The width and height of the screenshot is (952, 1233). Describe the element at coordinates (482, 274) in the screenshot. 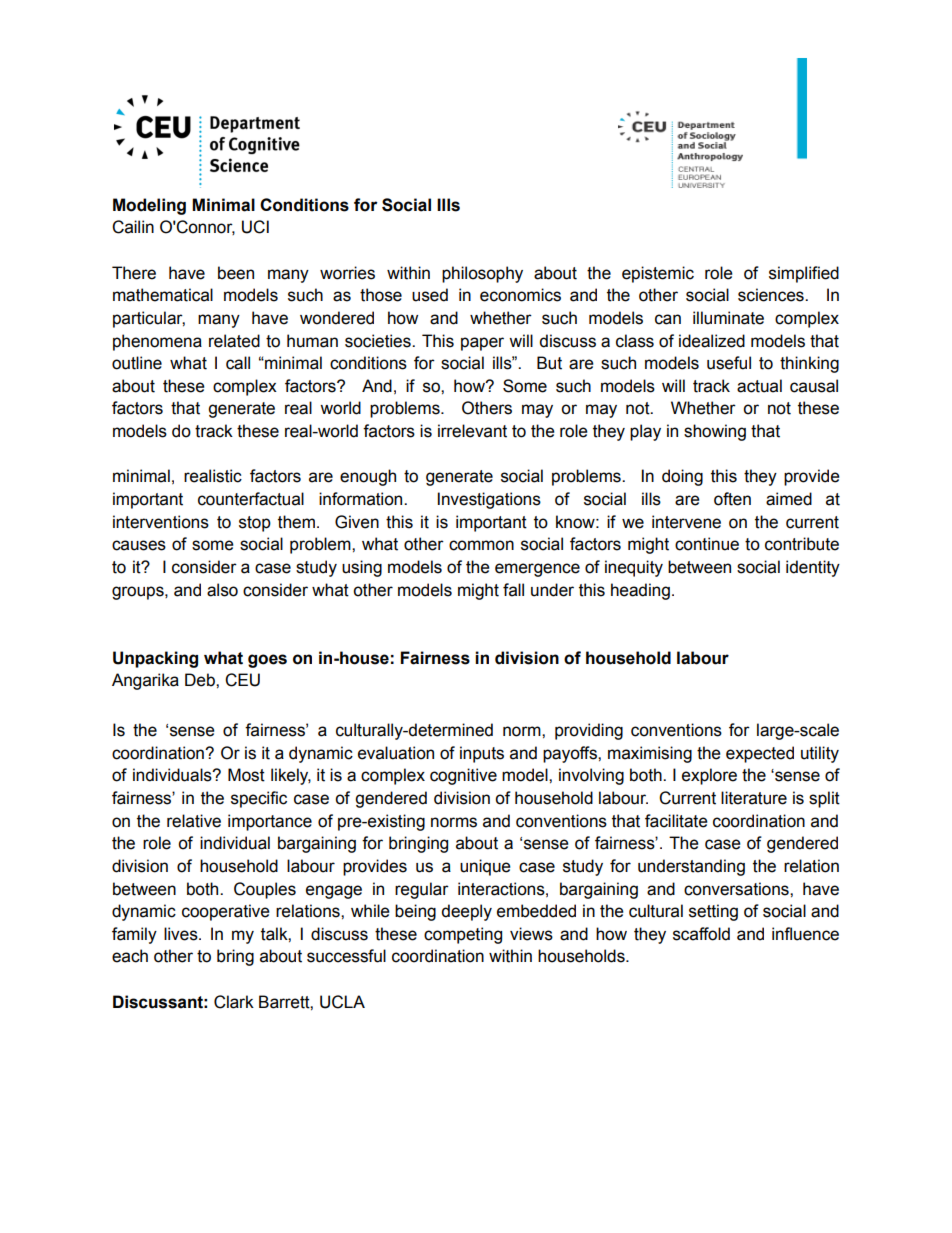

I see `philosophy` at that location.
